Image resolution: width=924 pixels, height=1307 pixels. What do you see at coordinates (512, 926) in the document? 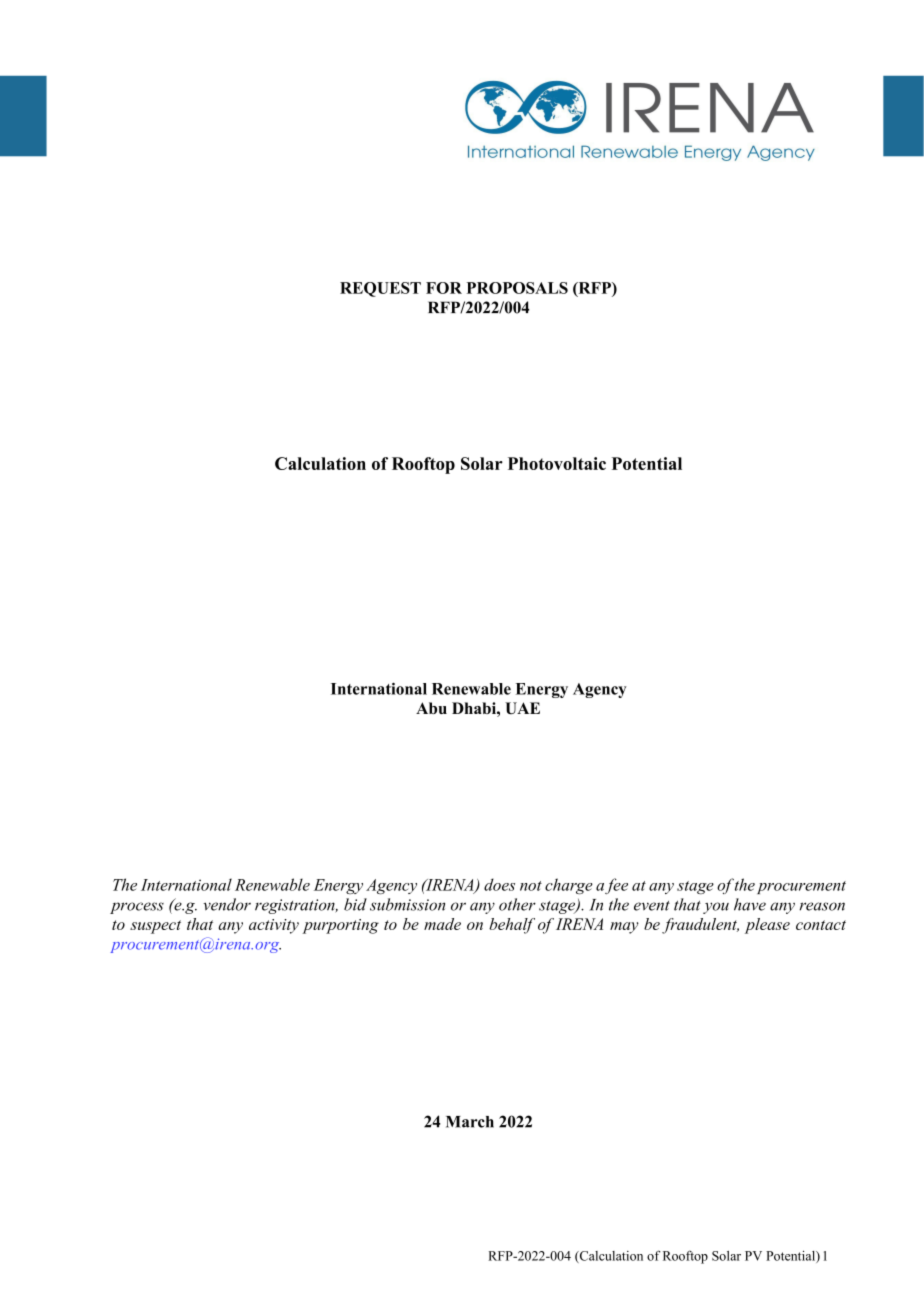
I see `behalf` at bounding box center [512, 926].
